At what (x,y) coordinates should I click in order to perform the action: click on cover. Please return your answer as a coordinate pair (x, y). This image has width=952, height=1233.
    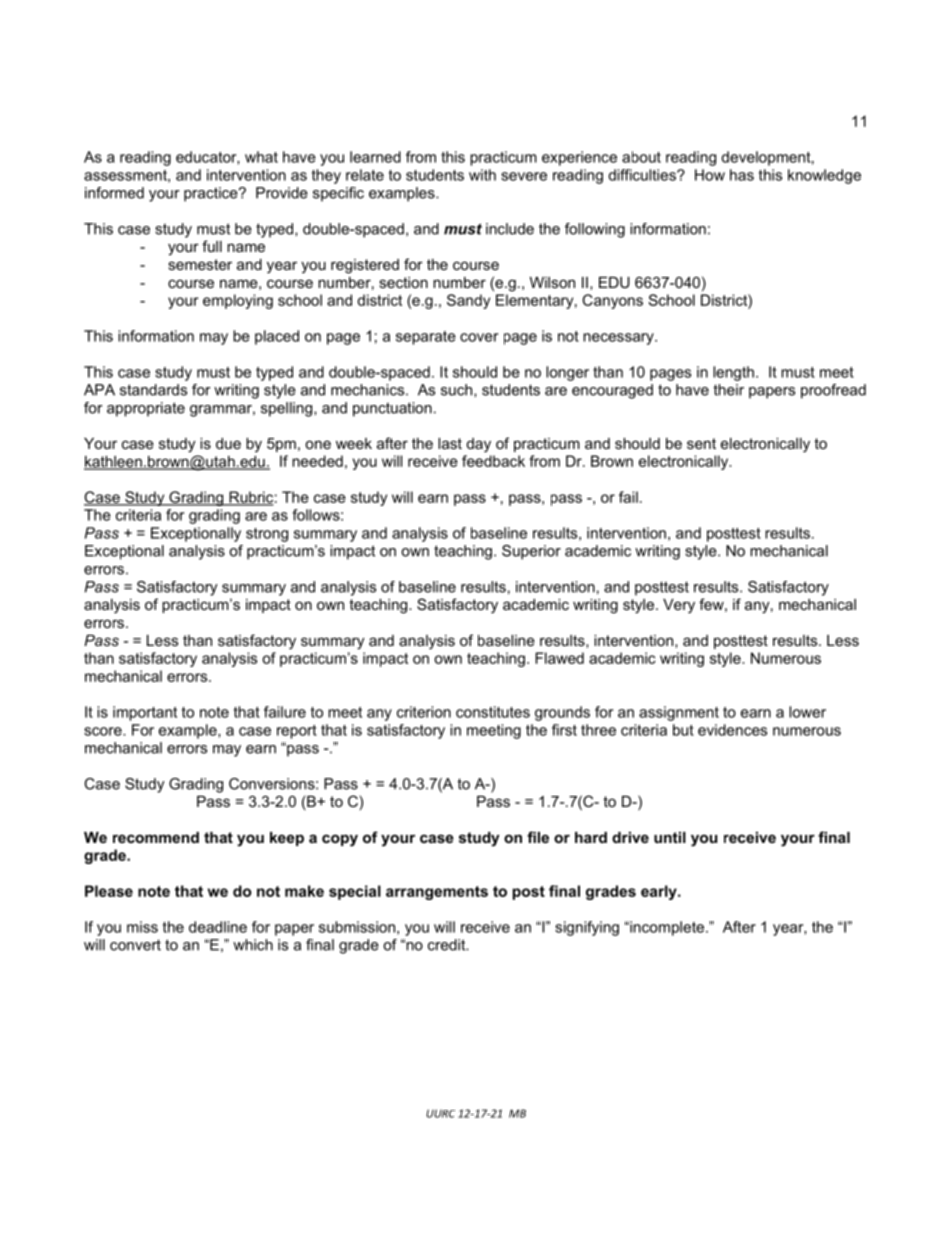
    Looking at the image, I should click on (479, 337).
